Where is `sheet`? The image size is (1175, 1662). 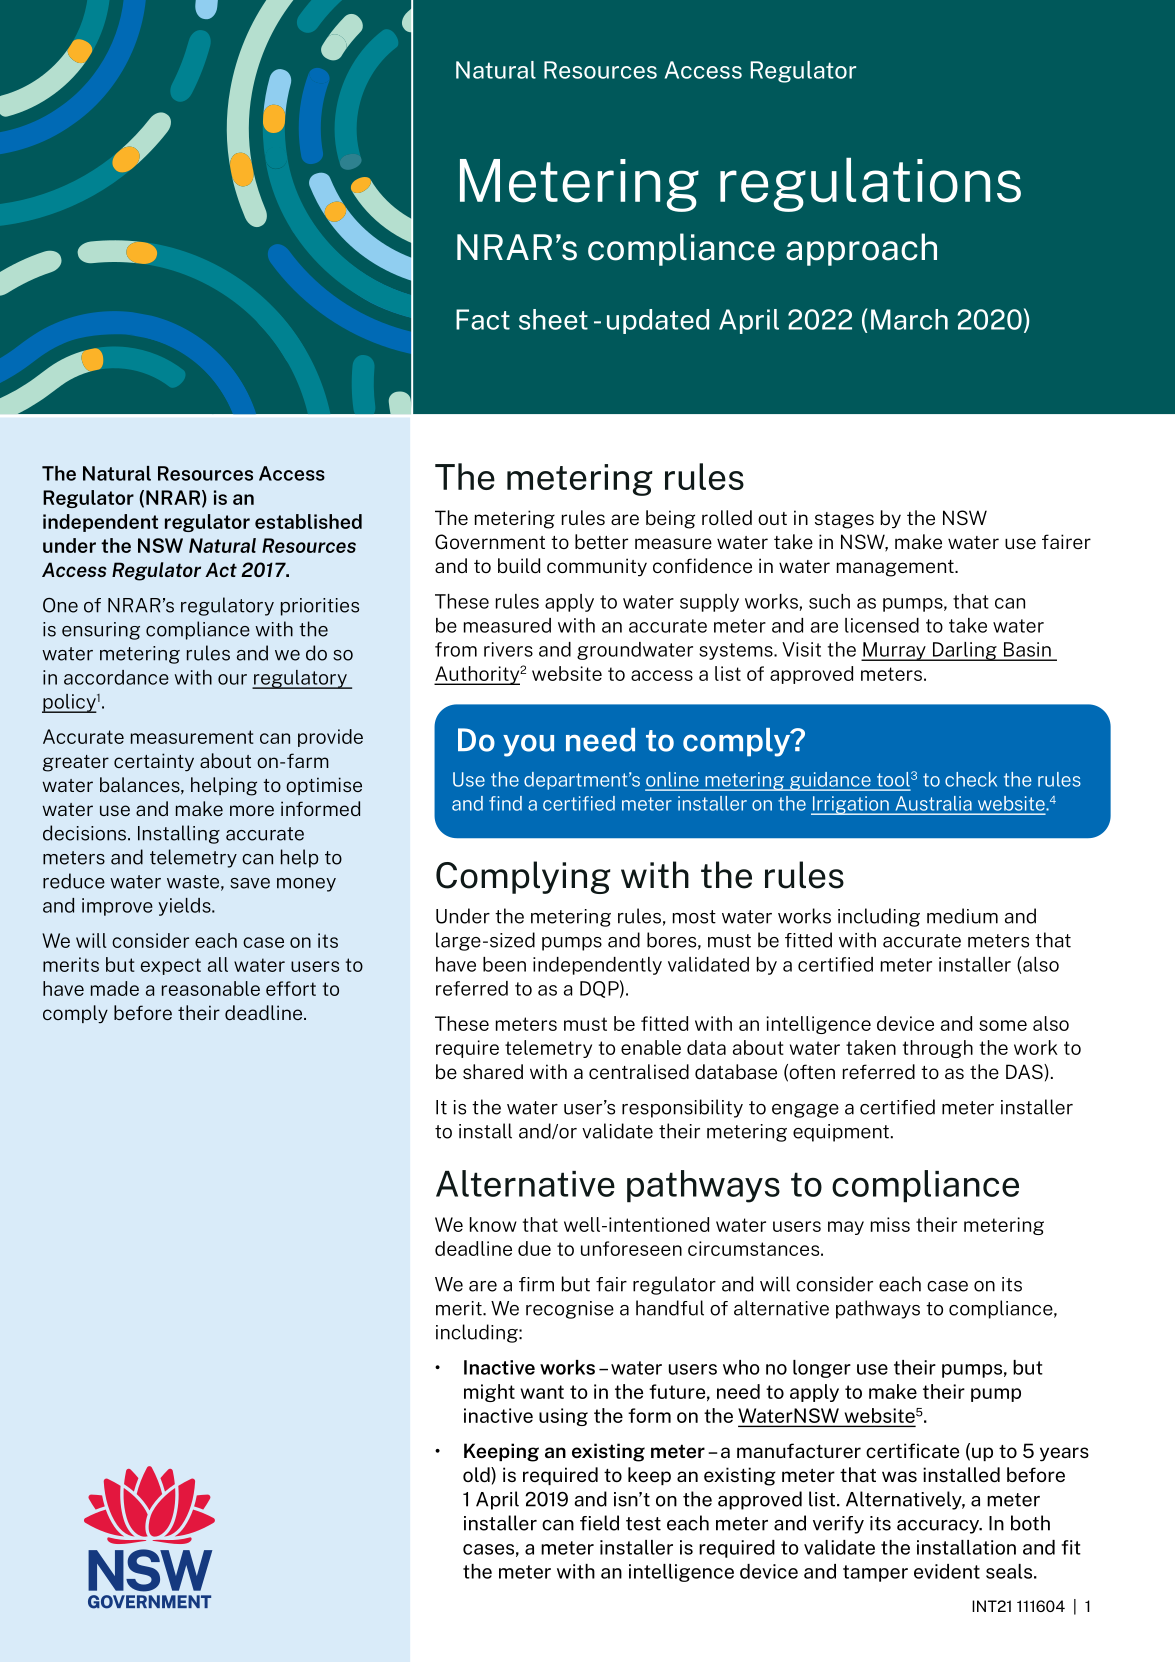
sheet is located at coordinates (553, 319).
